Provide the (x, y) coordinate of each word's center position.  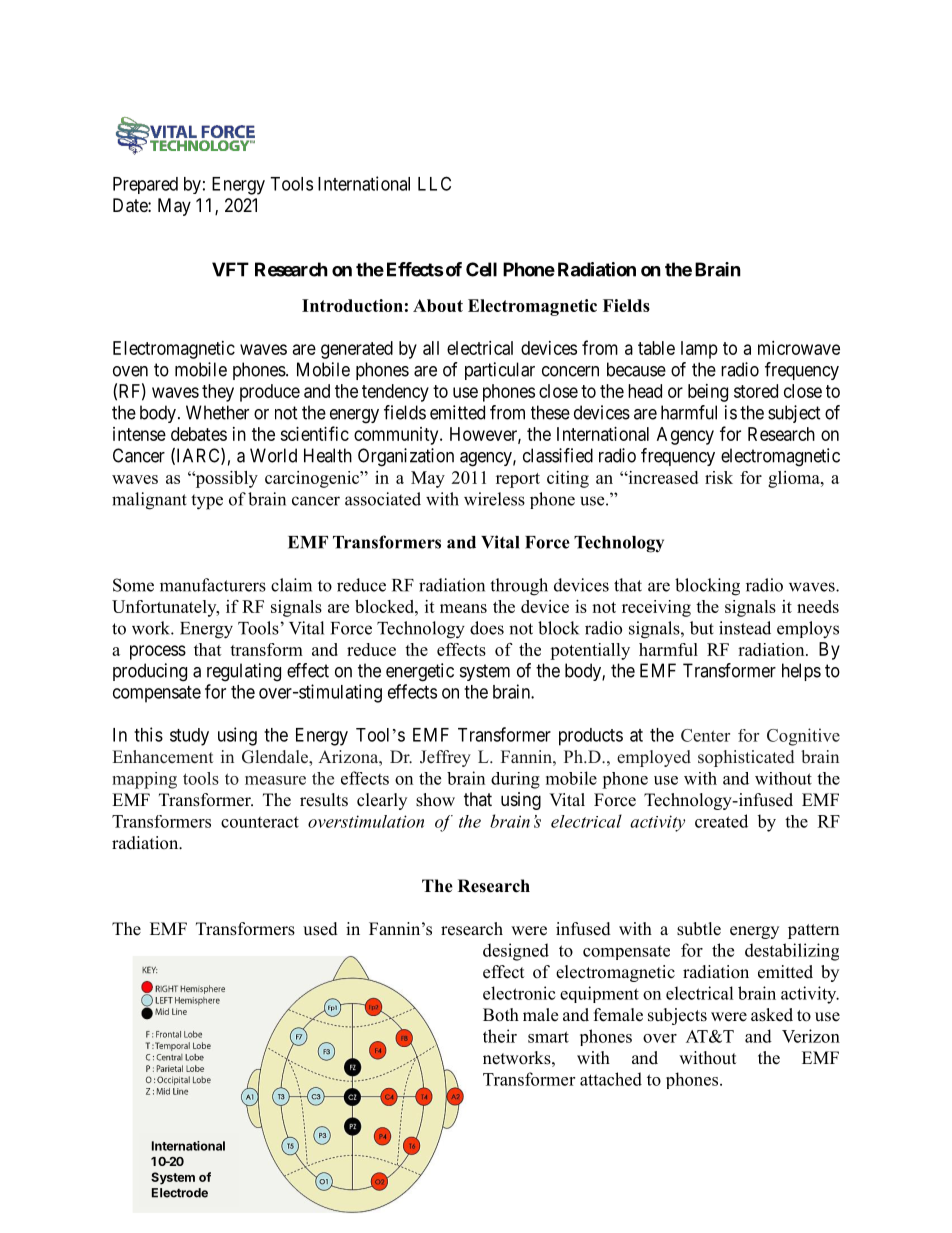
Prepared (145, 185)
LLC (434, 183)
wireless (494, 499)
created (721, 821)
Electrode (180, 1193)
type (207, 502)
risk (719, 477)
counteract (260, 822)
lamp (699, 350)
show (435, 800)
